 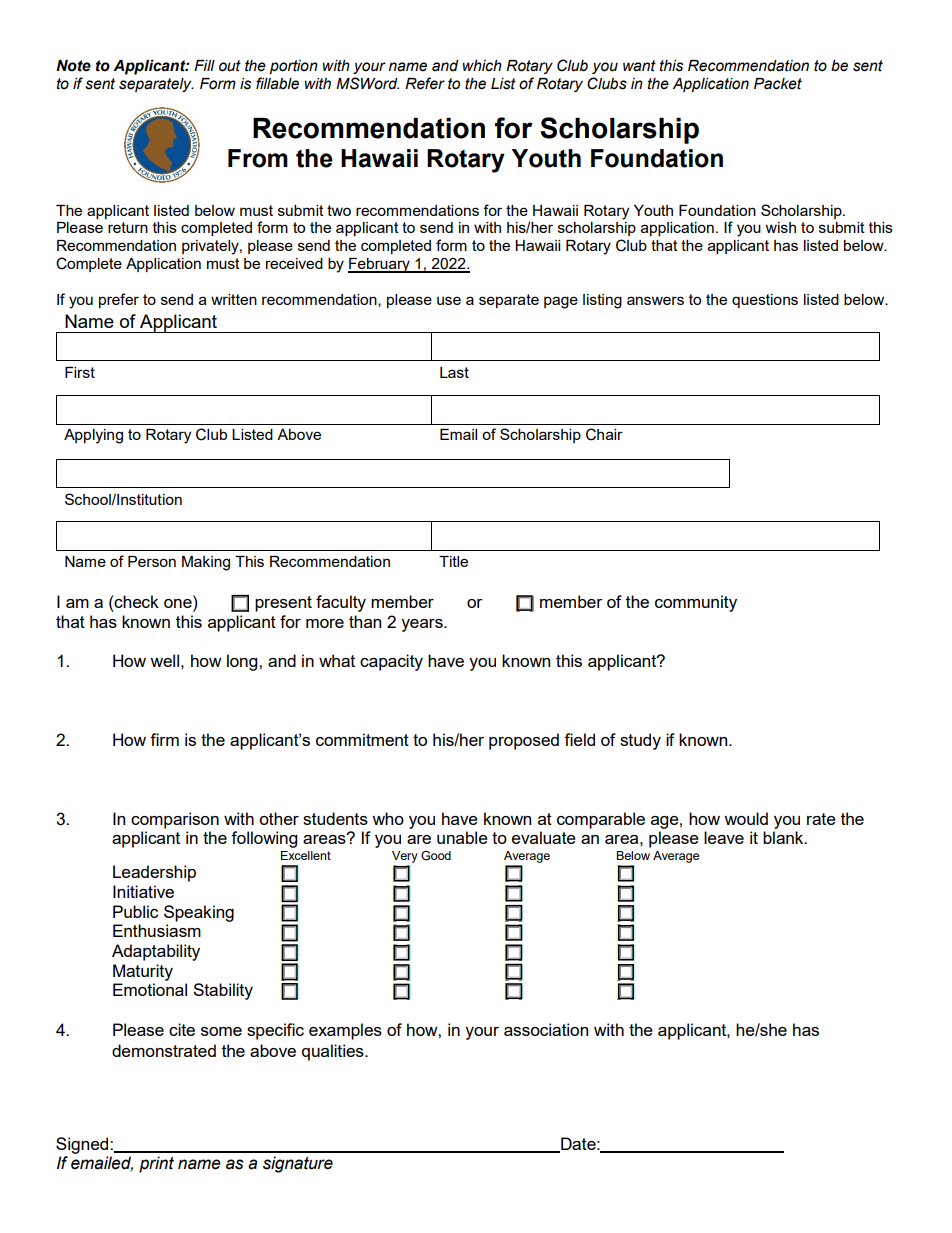 I want to click on Last, so click(x=454, y=372).
